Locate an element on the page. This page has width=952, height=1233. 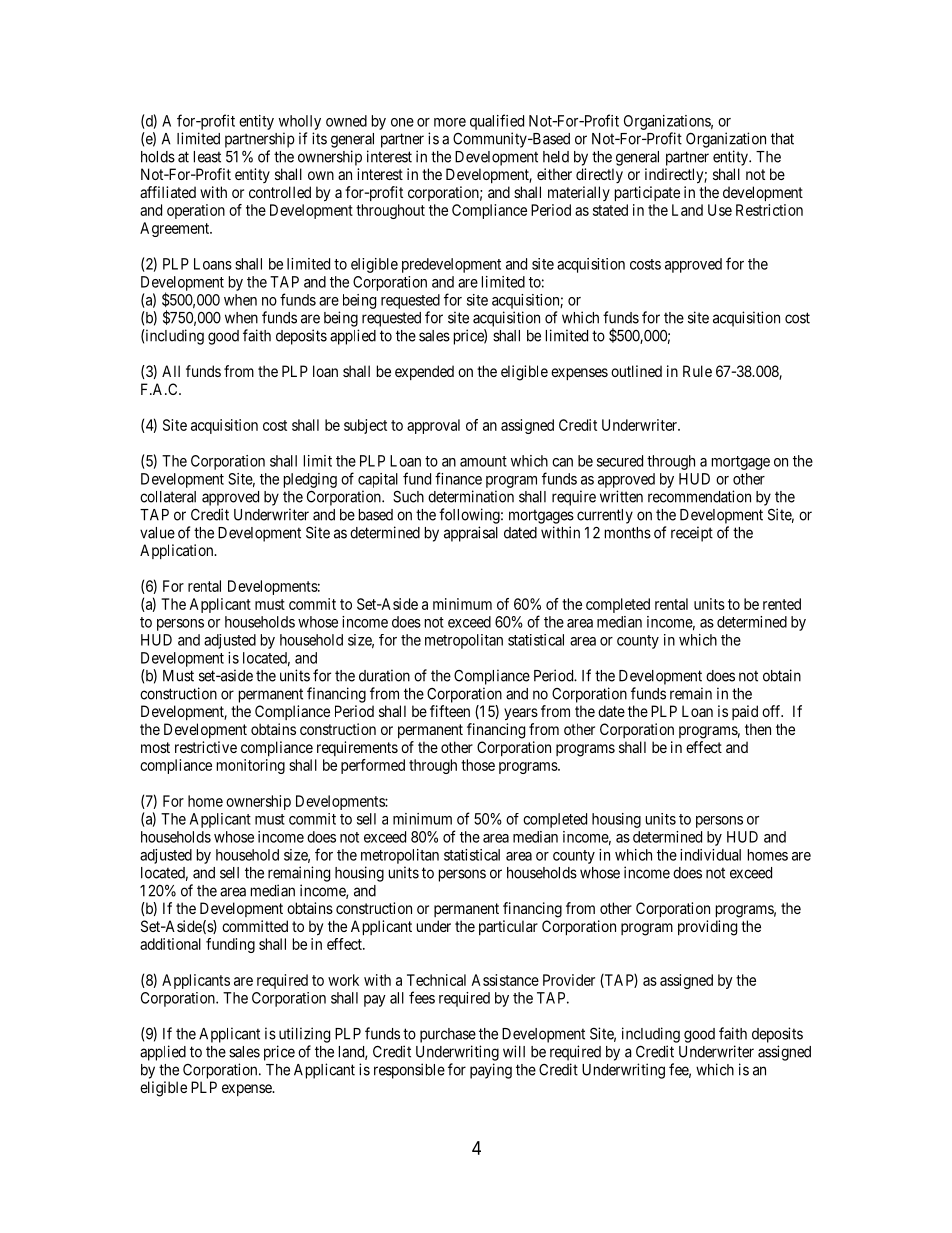
utilizing is located at coordinates (304, 1035).
